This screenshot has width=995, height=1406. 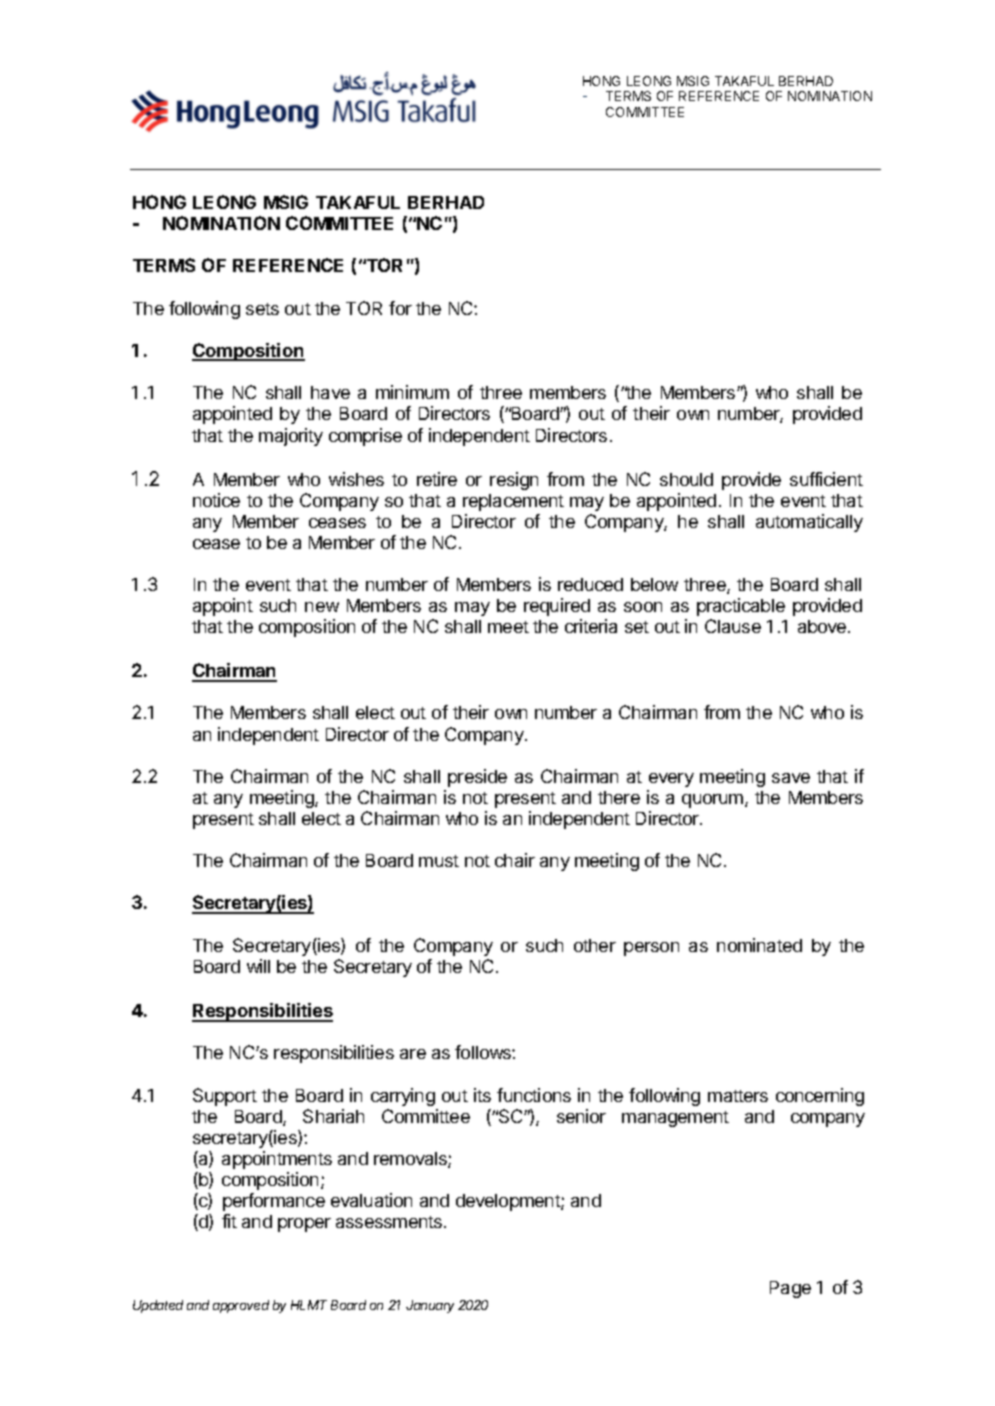 I want to click on required, so click(x=557, y=607).
